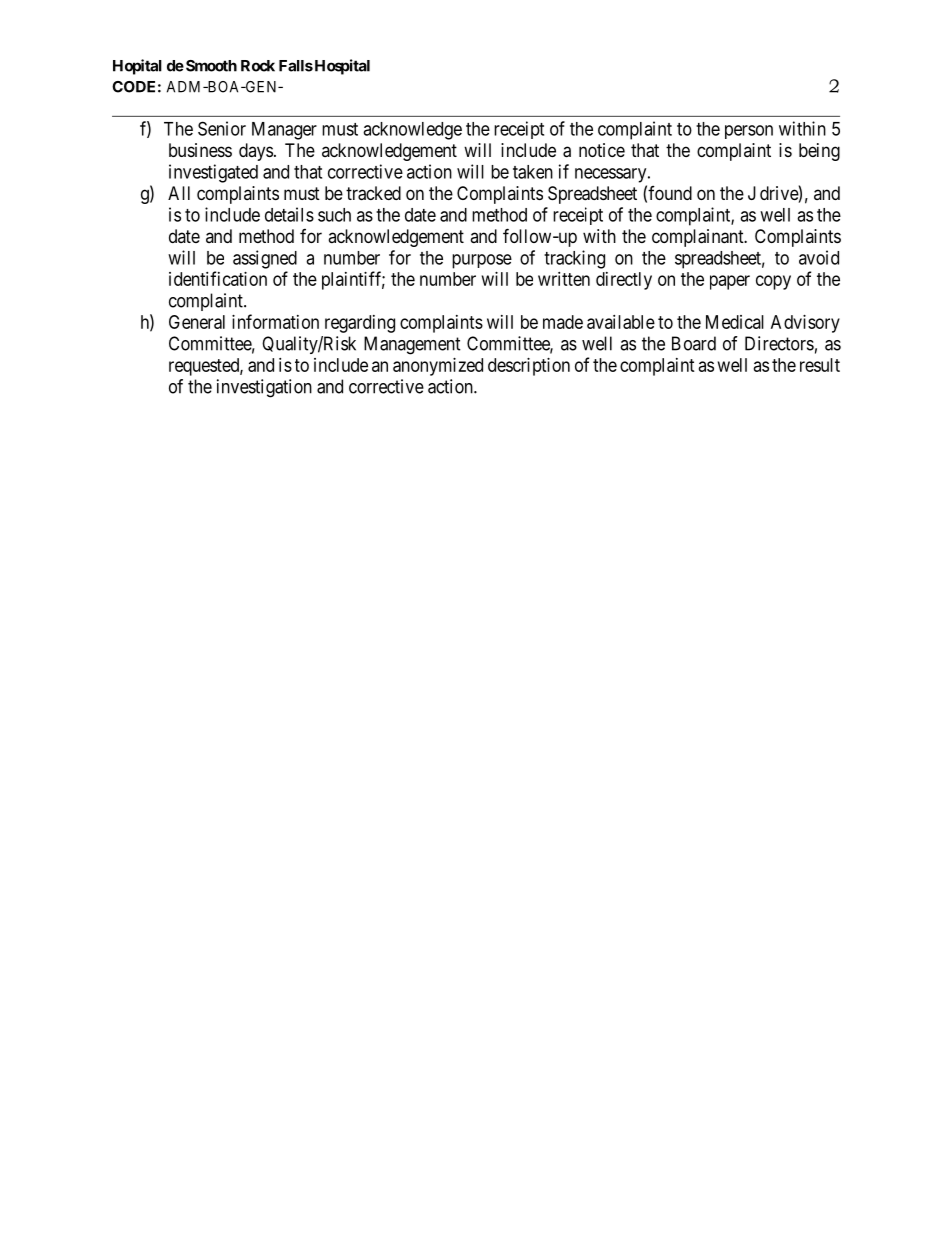 Image resolution: width=952 pixels, height=1233 pixels. What do you see at coordinates (749, 132) in the screenshot?
I see `person` at bounding box center [749, 132].
